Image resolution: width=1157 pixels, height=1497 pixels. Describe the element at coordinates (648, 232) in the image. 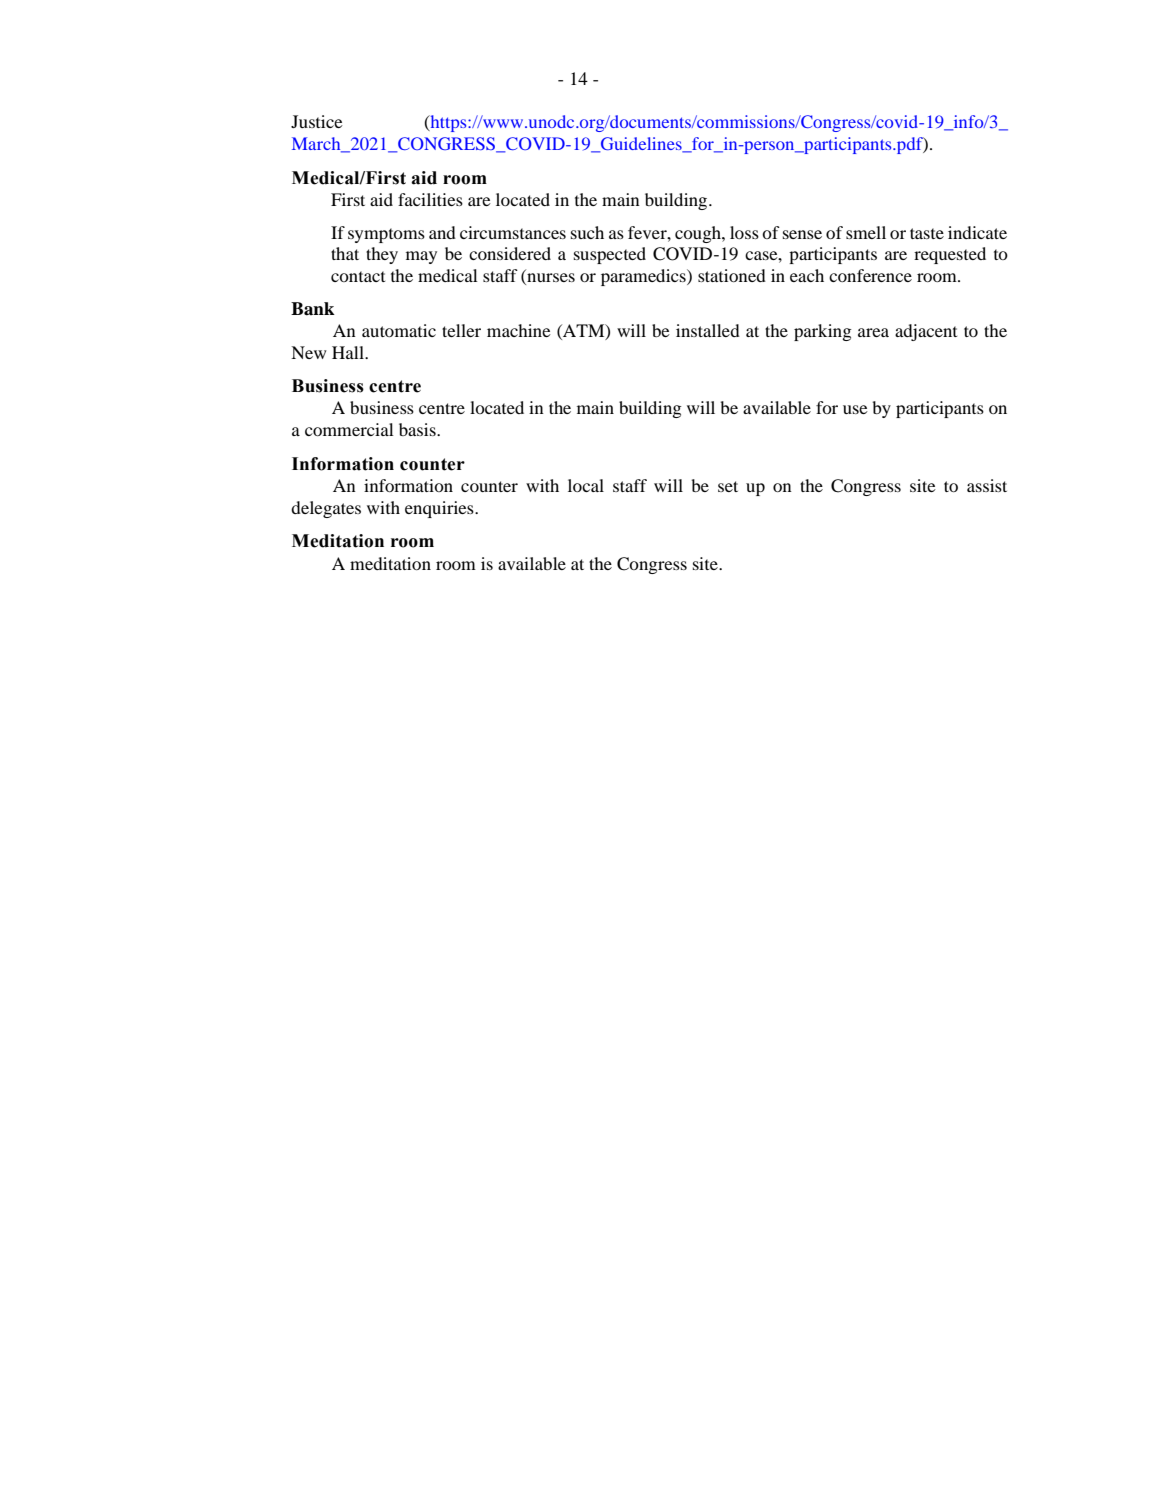

I see `fever` at that location.
